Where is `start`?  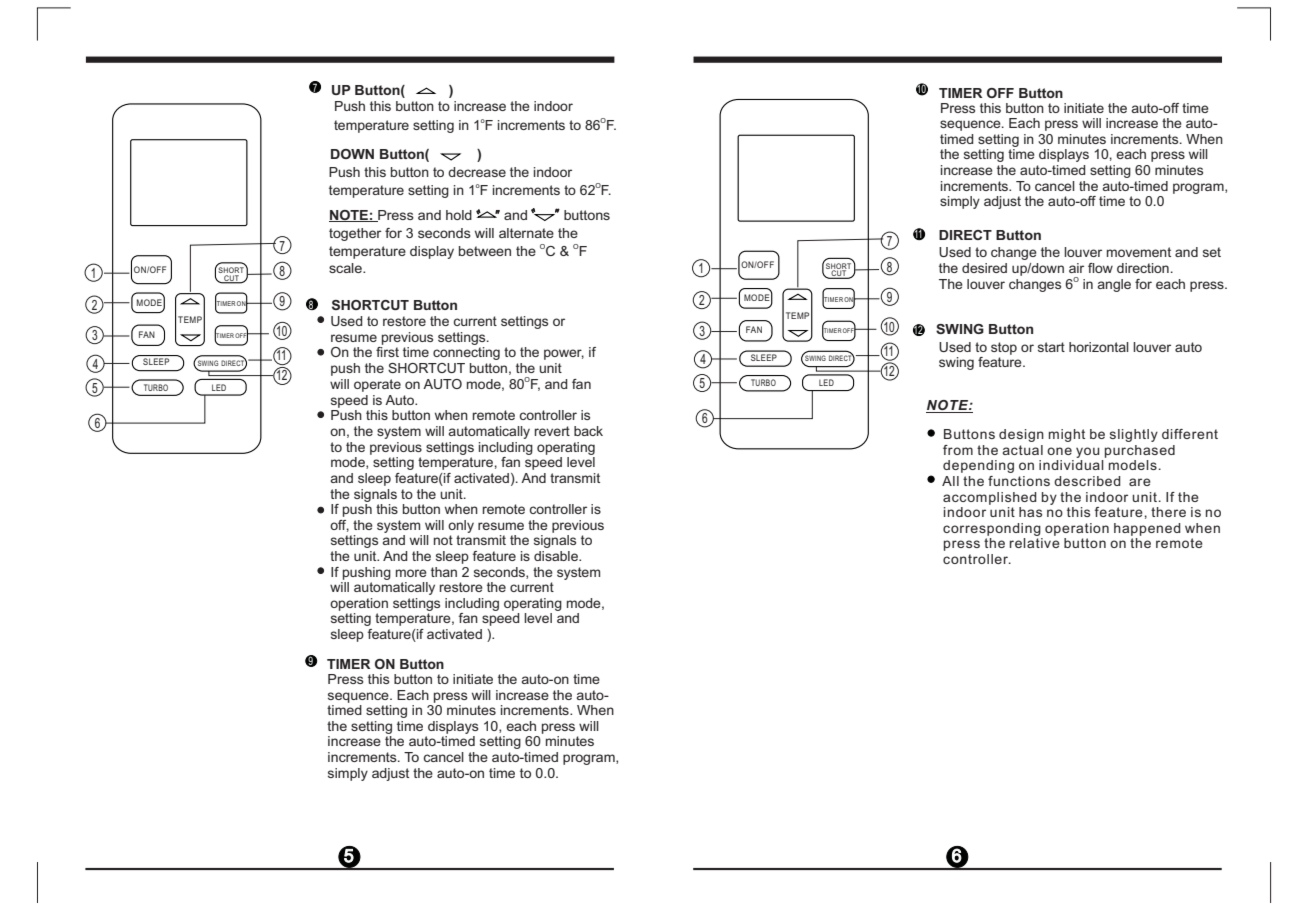 start is located at coordinates (1051, 347).
